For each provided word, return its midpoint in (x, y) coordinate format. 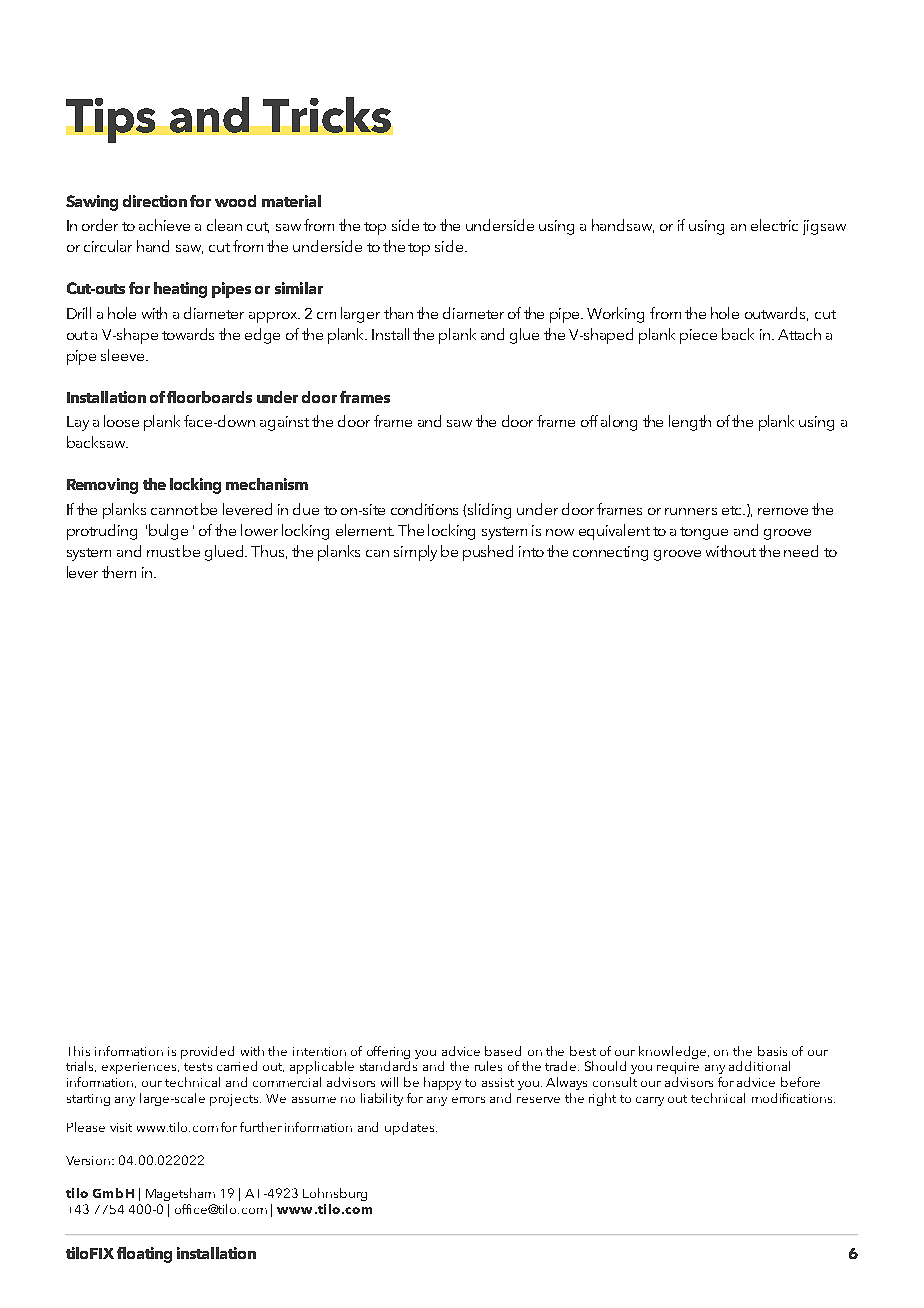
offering (388, 1052)
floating (144, 1255)
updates (411, 1128)
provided (207, 1052)
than (398, 313)
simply (415, 553)
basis (772, 1051)
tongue (704, 533)
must (163, 552)
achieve (164, 225)
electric (774, 225)
